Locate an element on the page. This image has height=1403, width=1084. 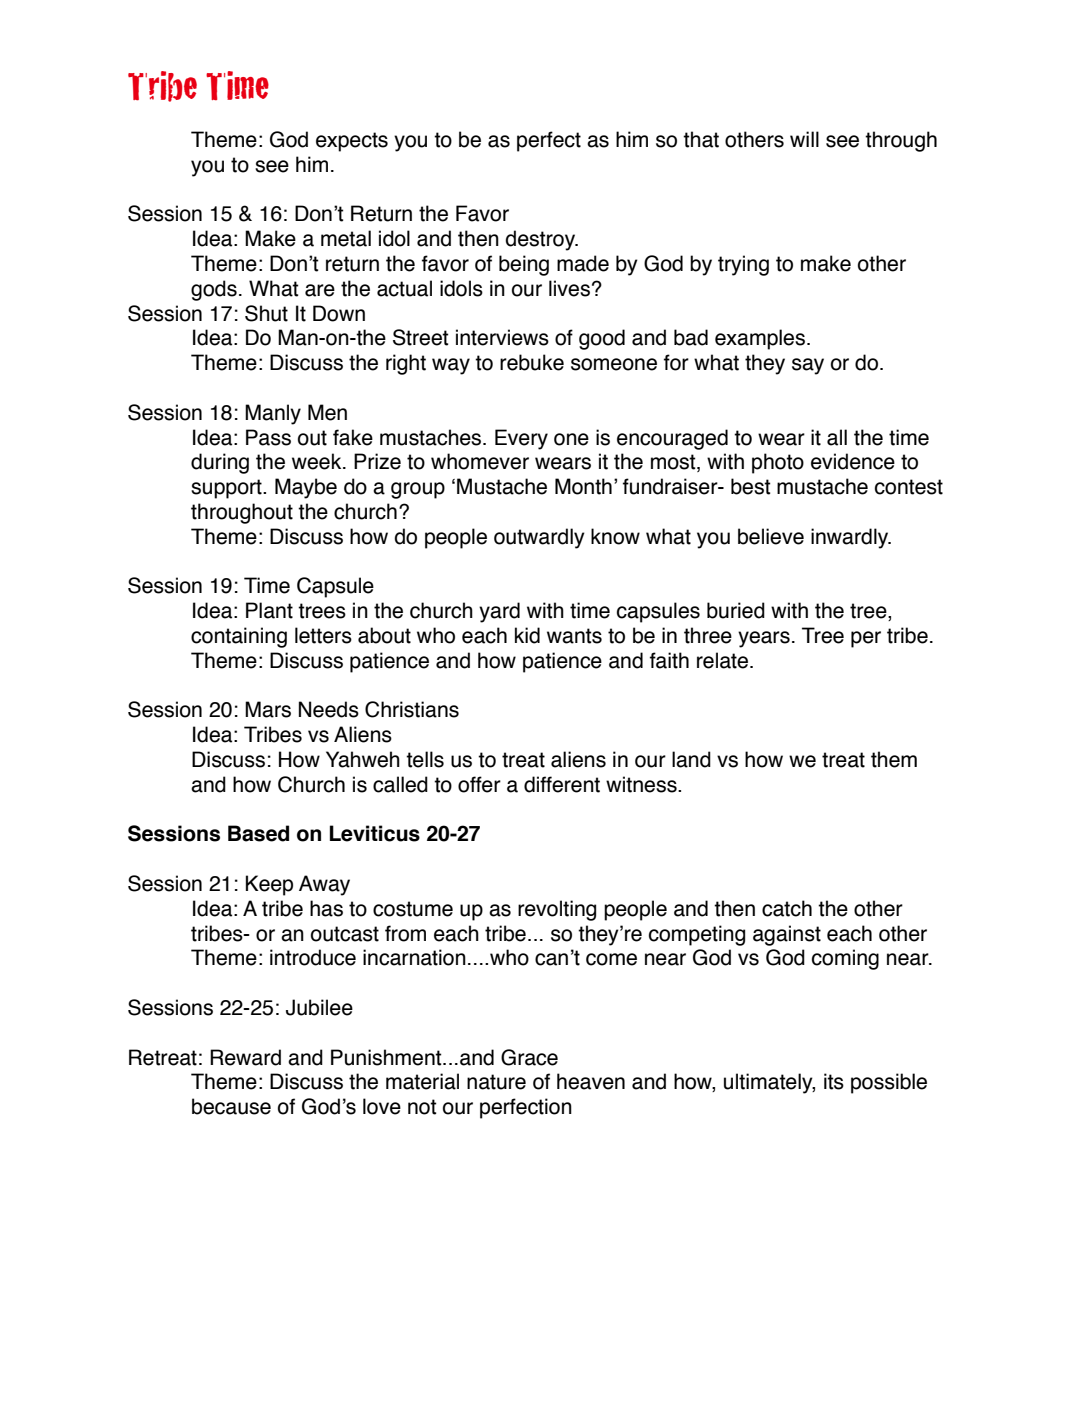
Reward is located at coordinates (245, 1057).
